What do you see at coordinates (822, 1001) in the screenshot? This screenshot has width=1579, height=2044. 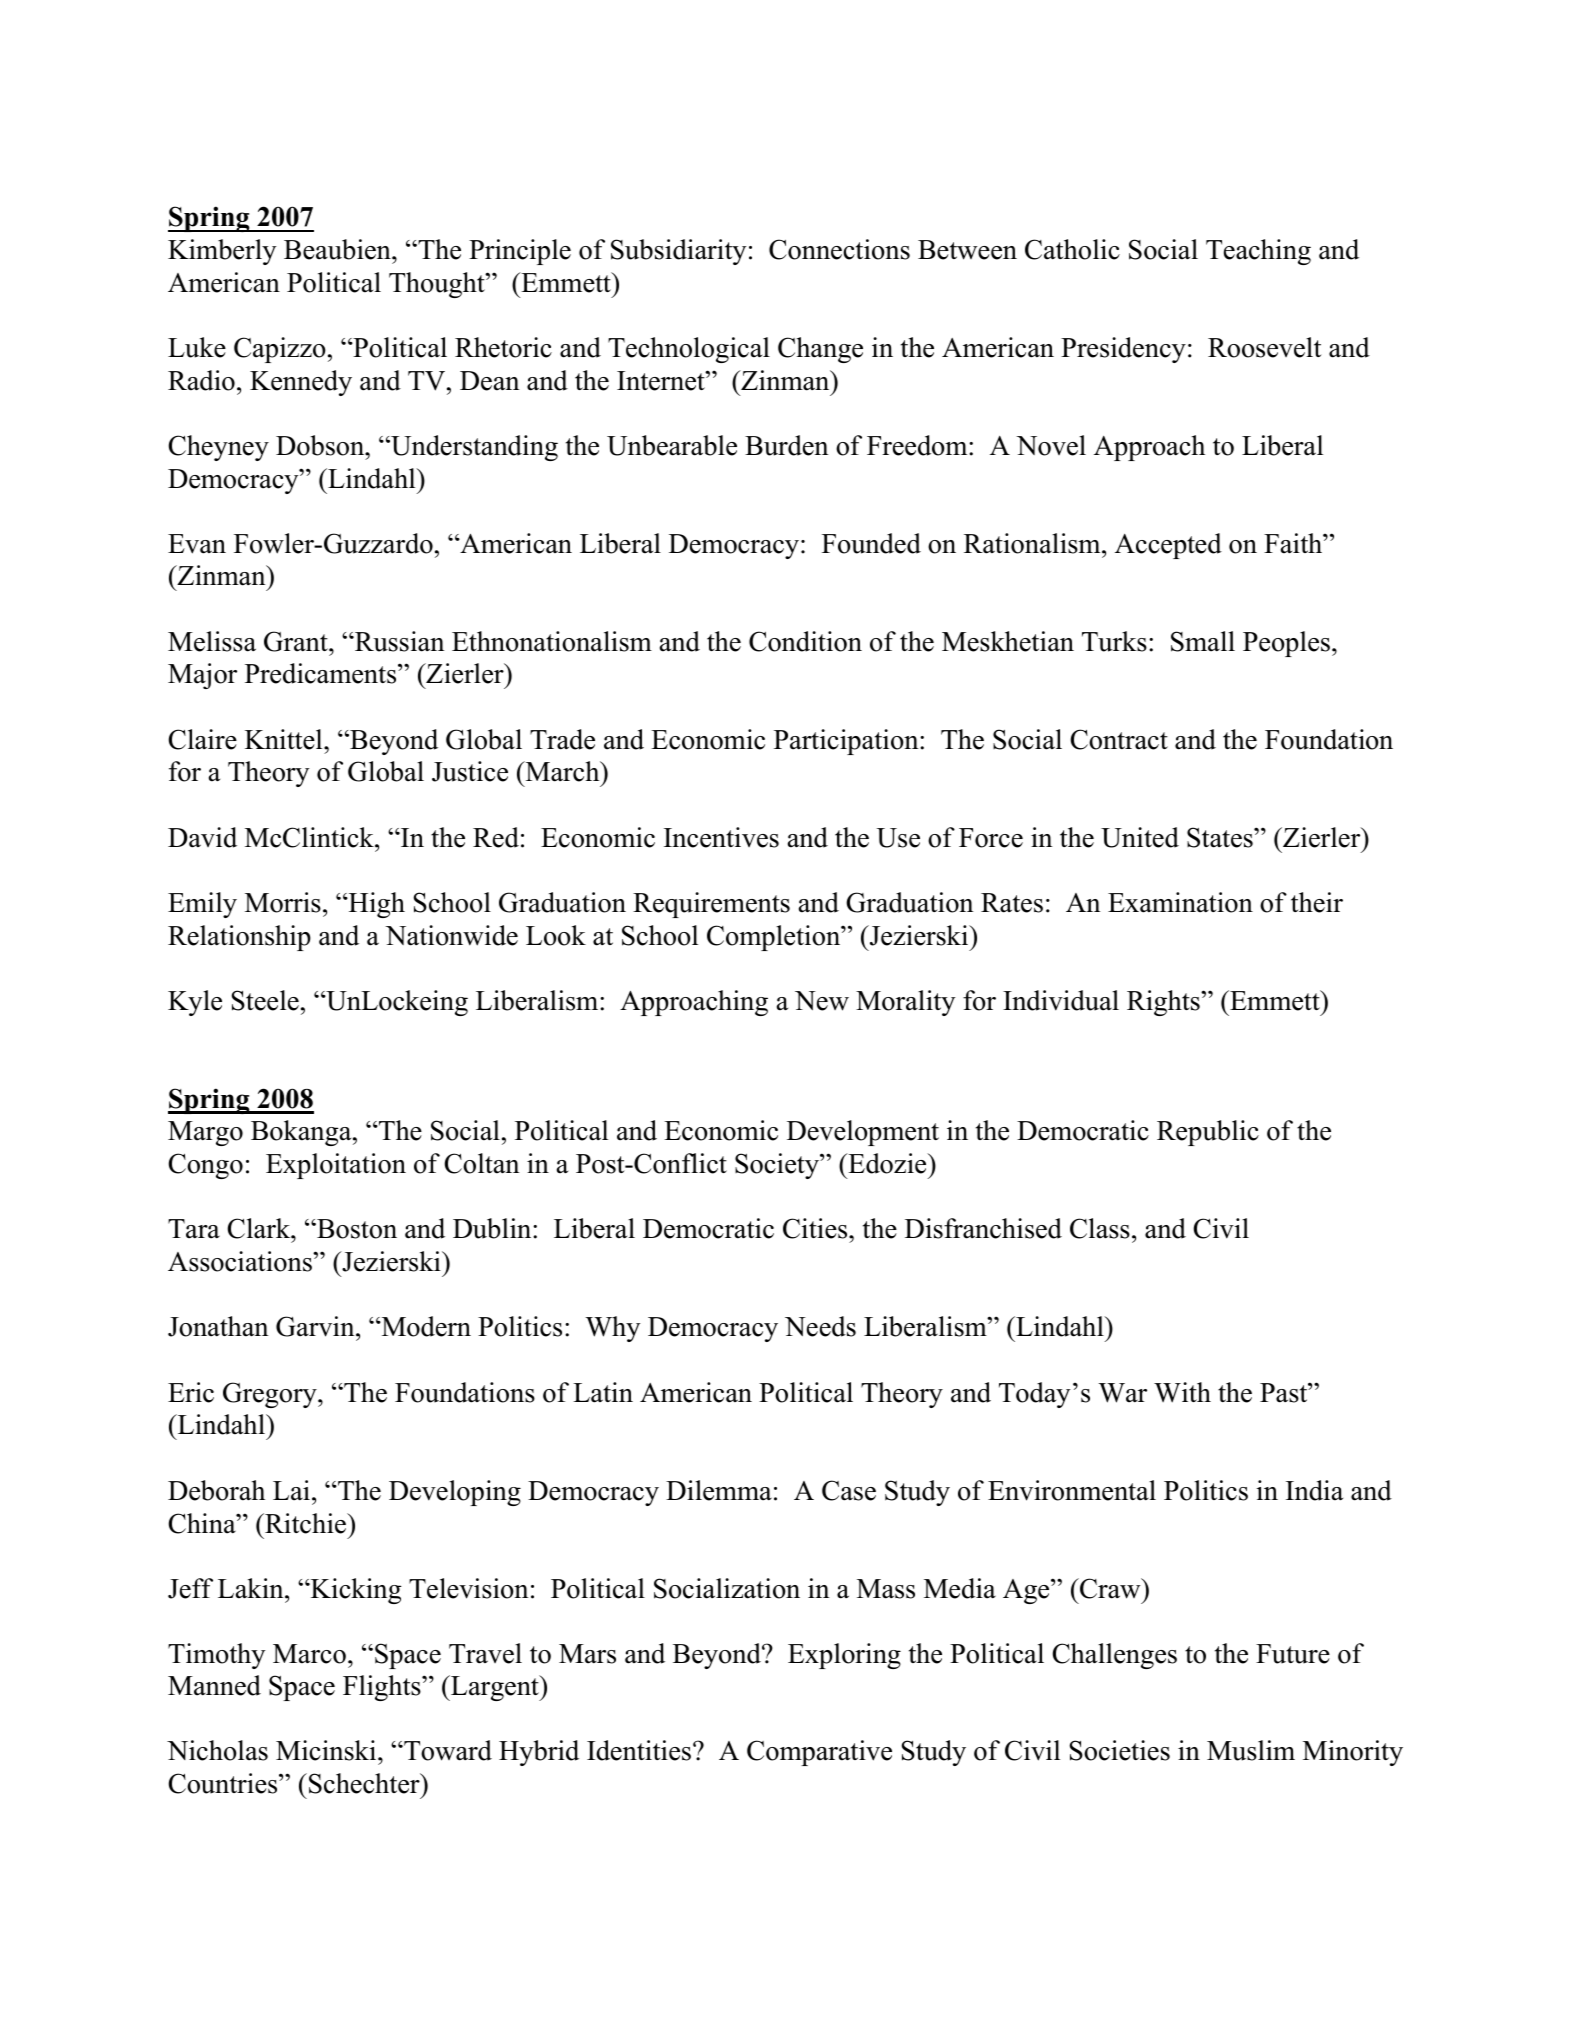 I see `New` at bounding box center [822, 1001].
